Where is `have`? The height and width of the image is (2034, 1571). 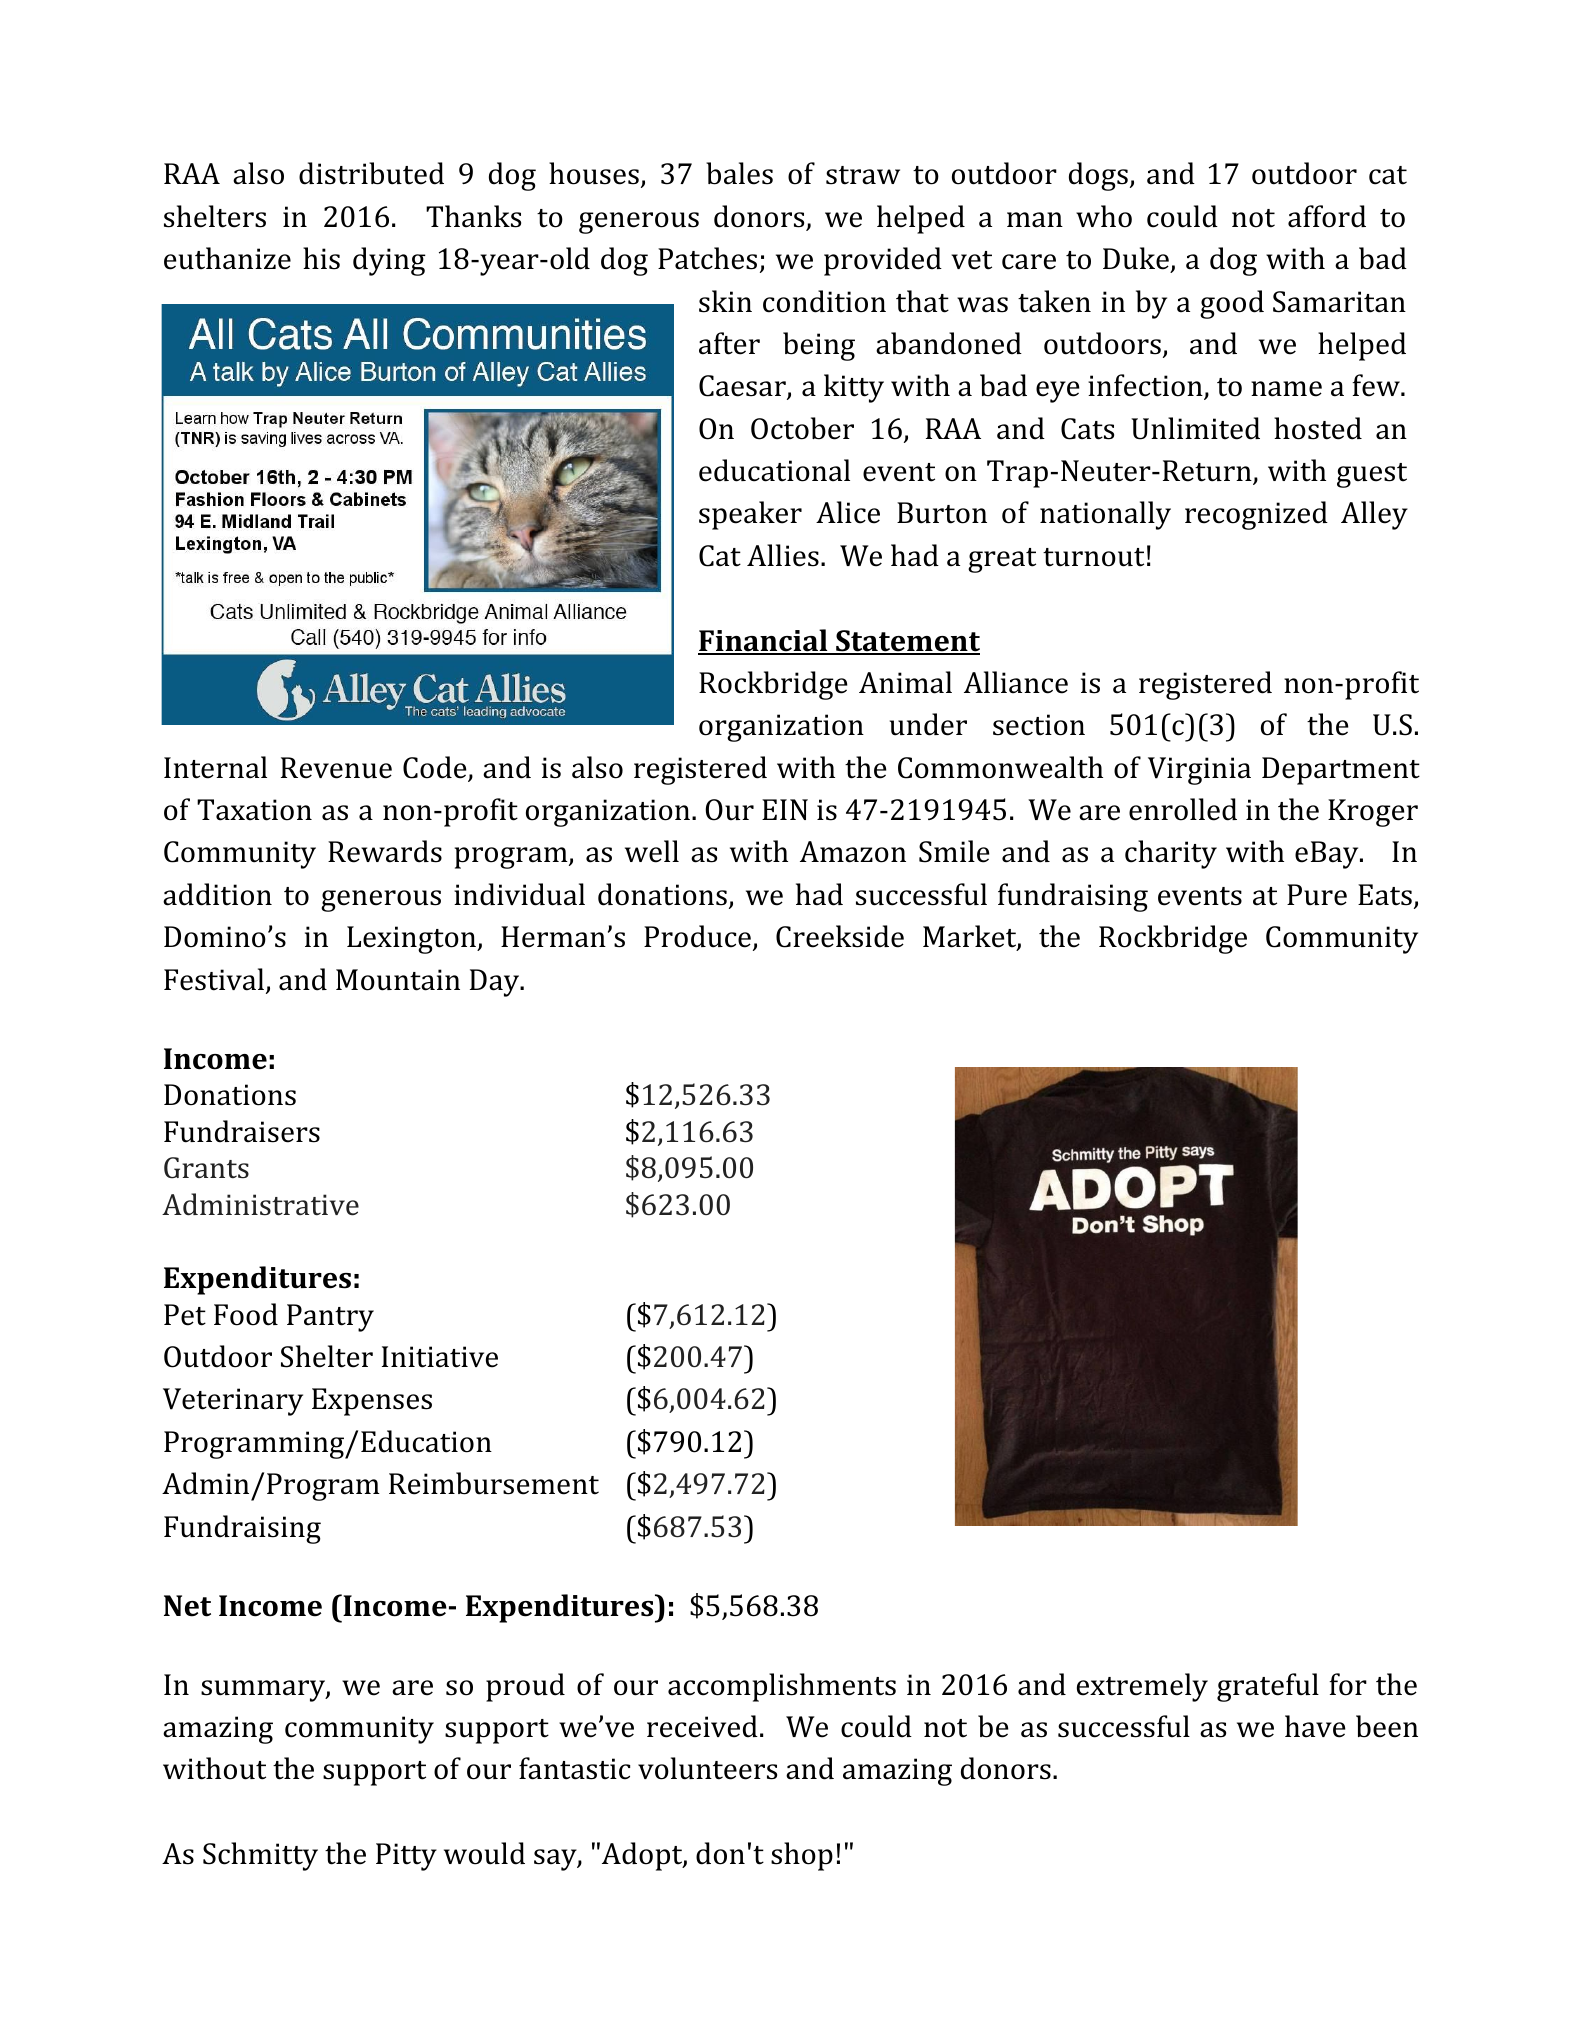 have is located at coordinates (1315, 1726).
